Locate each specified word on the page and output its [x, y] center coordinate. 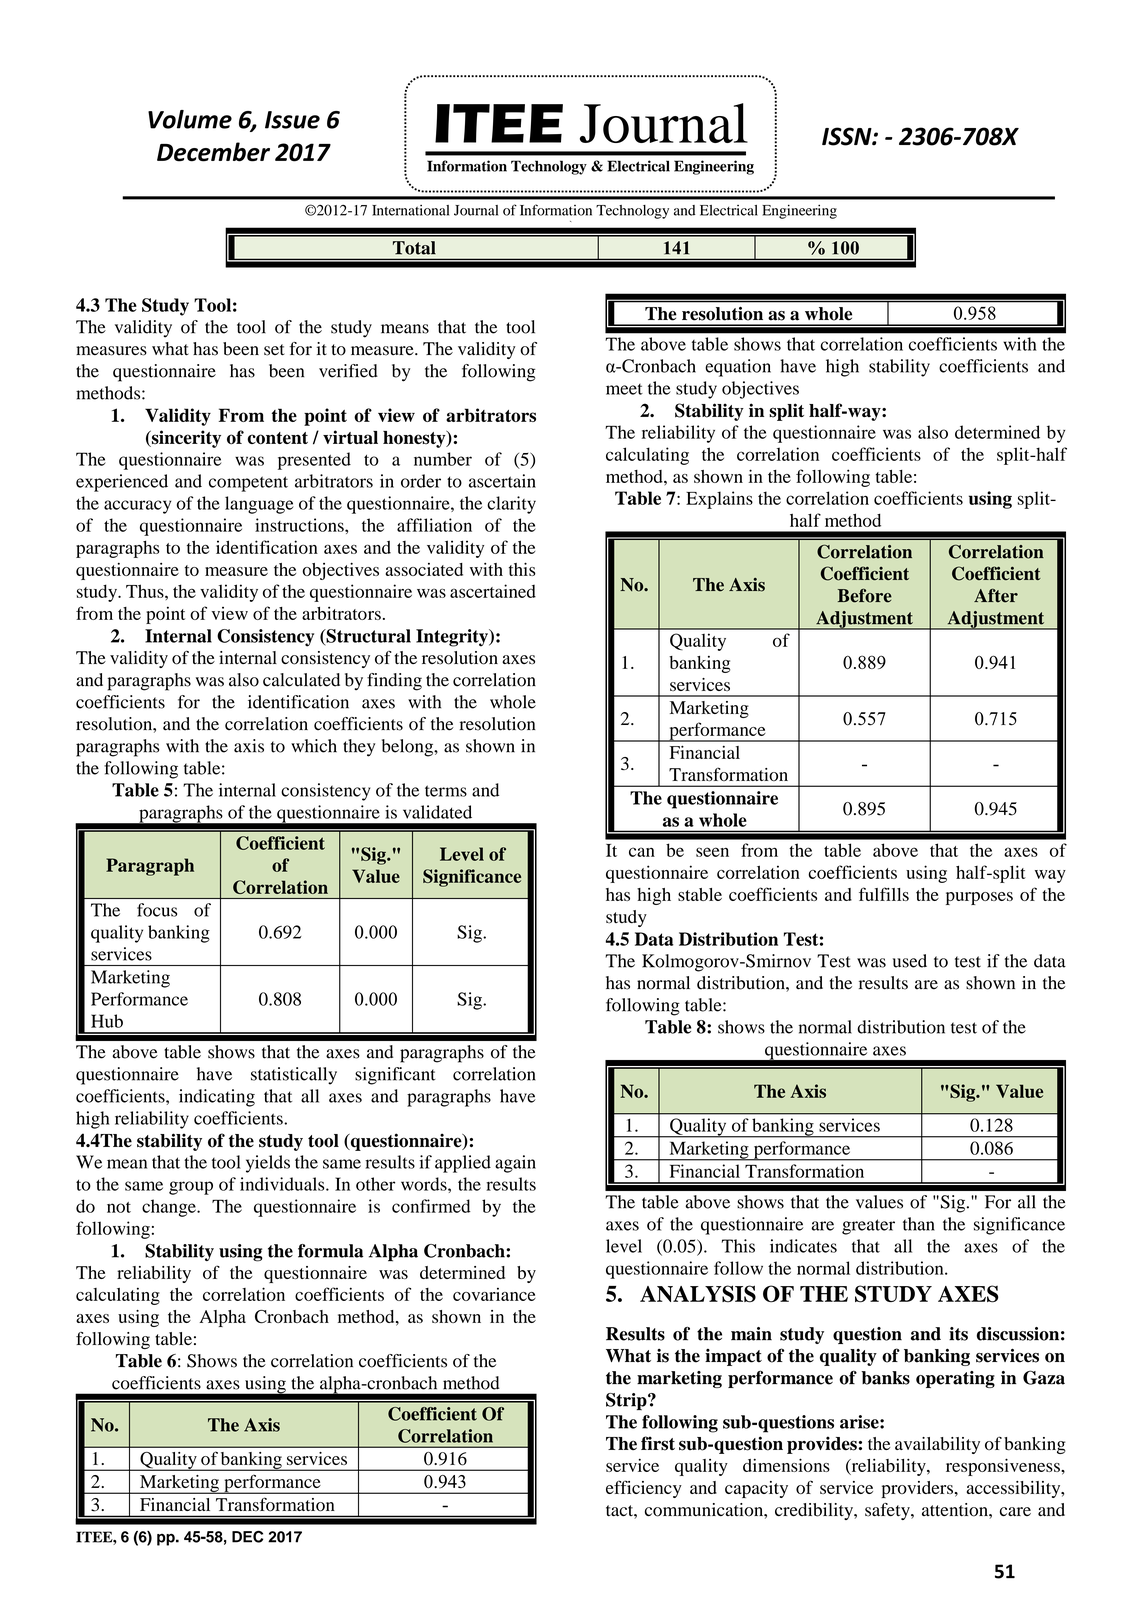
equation [738, 368]
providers [917, 1489]
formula [331, 1251]
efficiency [644, 1489]
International [410, 210]
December [213, 152]
